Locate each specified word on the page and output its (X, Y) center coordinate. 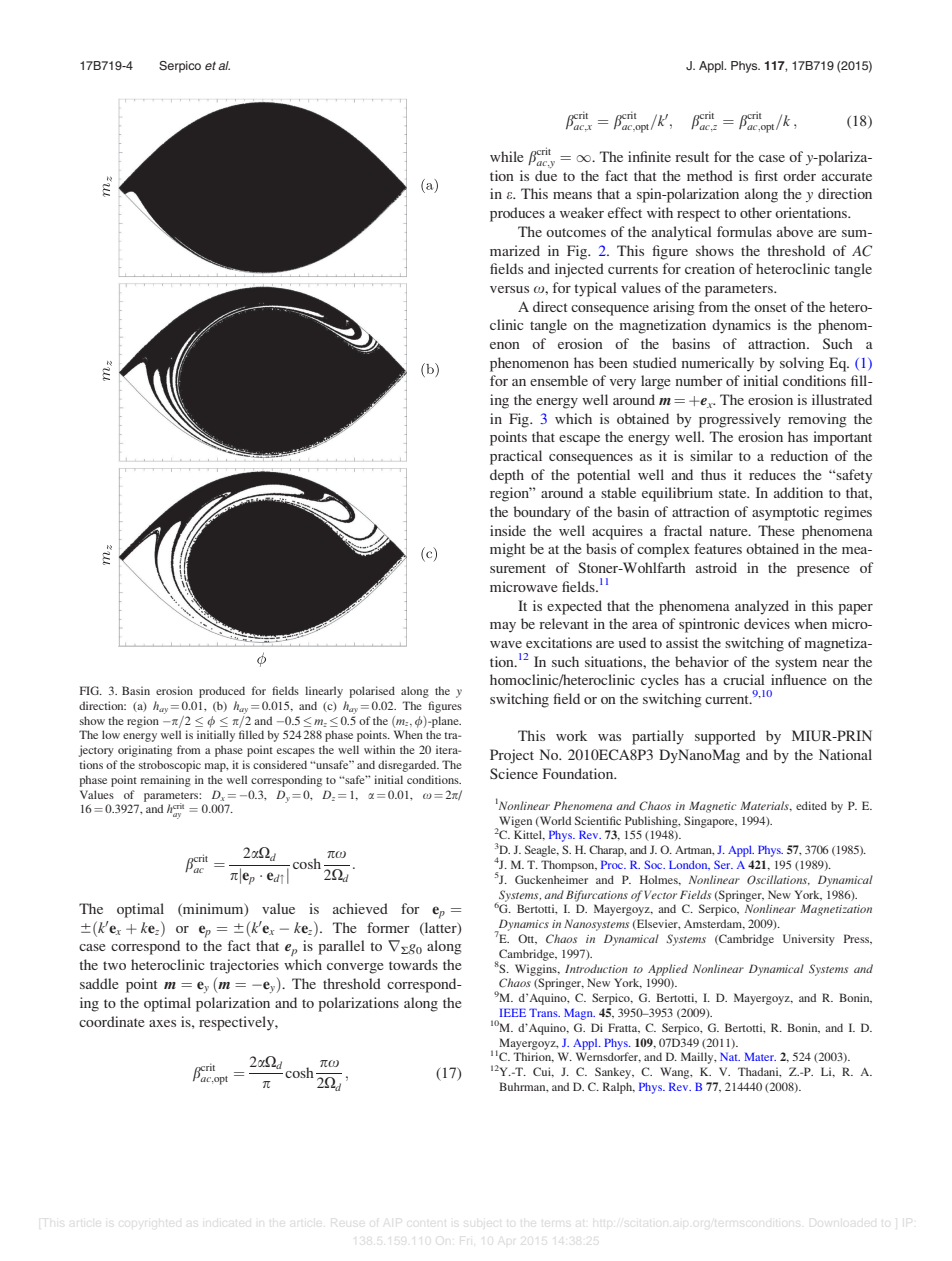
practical (516, 457)
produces (517, 214)
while (506, 156)
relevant (563, 623)
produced (222, 692)
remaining (166, 781)
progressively (740, 420)
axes (162, 1023)
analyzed (762, 607)
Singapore (710, 822)
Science (514, 773)
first (766, 175)
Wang (676, 1073)
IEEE (513, 1013)
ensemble (559, 380)
